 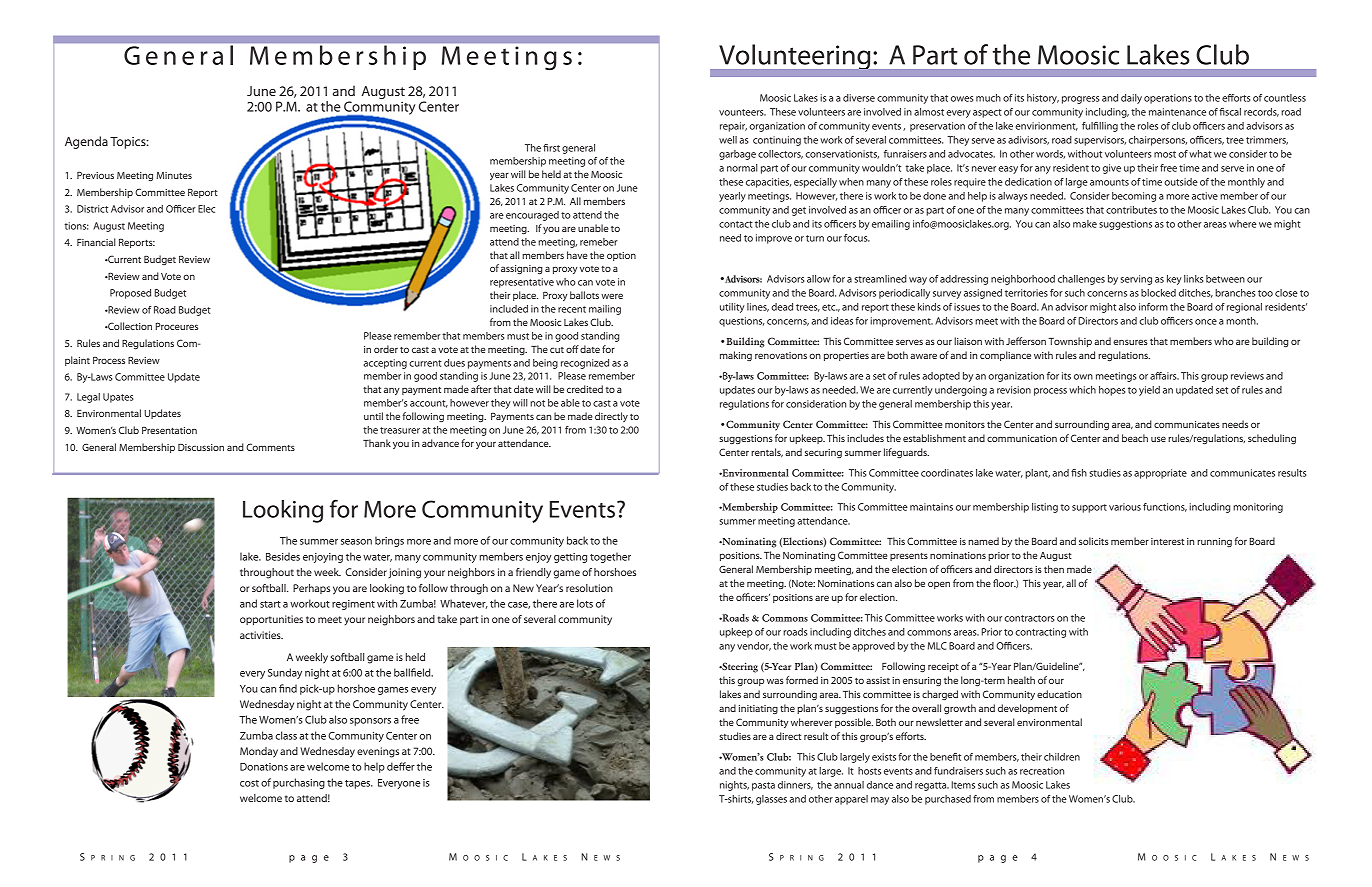 What do you see at coordinates (865, 438) in the screenshot?
I see `includes` at bounding box center [865, 438].
